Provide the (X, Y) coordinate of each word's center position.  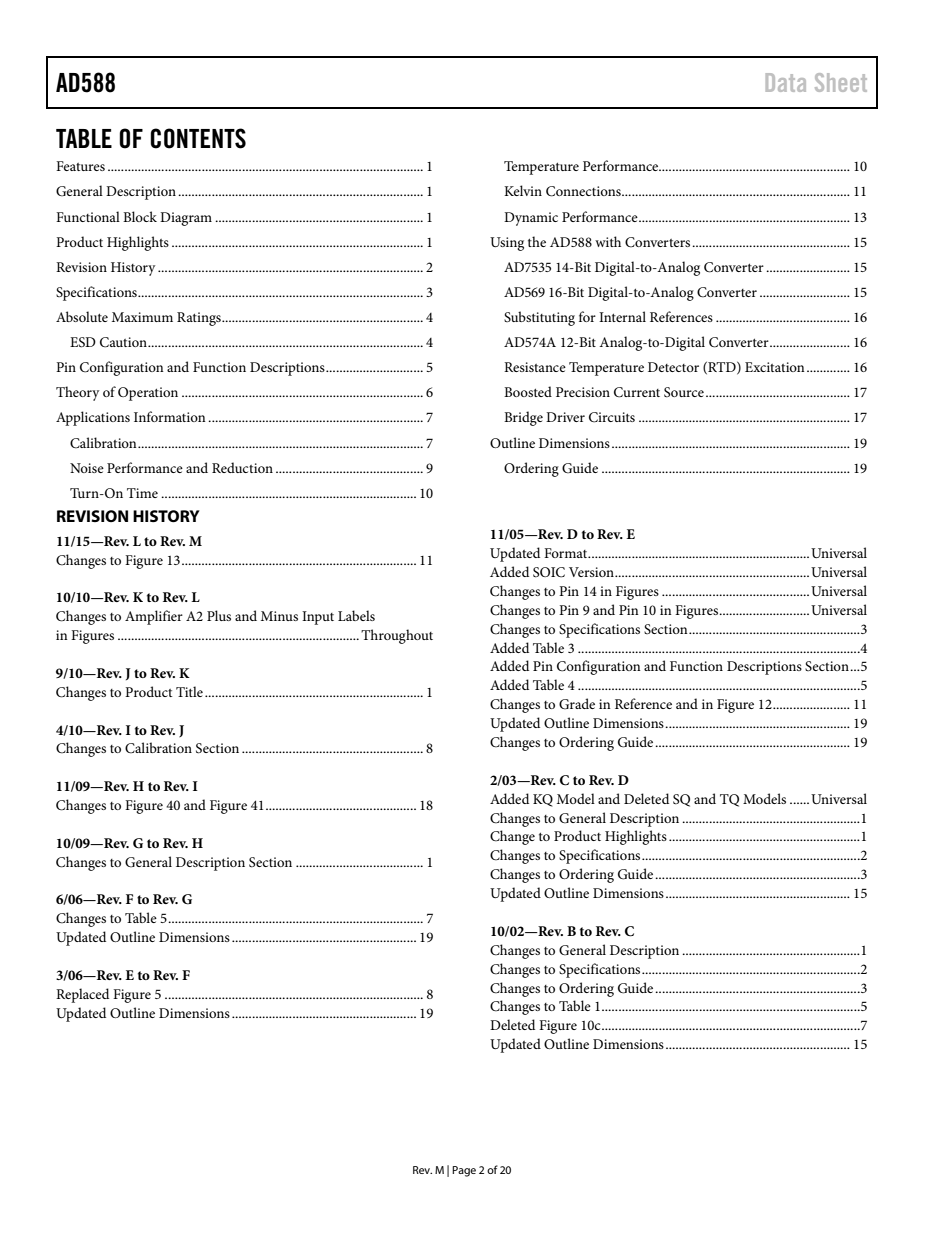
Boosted (528, 391)
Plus (219, 615)
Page (464, 1171)
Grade (577, 704)
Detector (673, 367)
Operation (148, 394)
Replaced (82, 995)
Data (786, 82)
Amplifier (154, 617)
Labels (356, 615)
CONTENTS (198, 138)
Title (189, 691)
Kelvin (523, 190)
